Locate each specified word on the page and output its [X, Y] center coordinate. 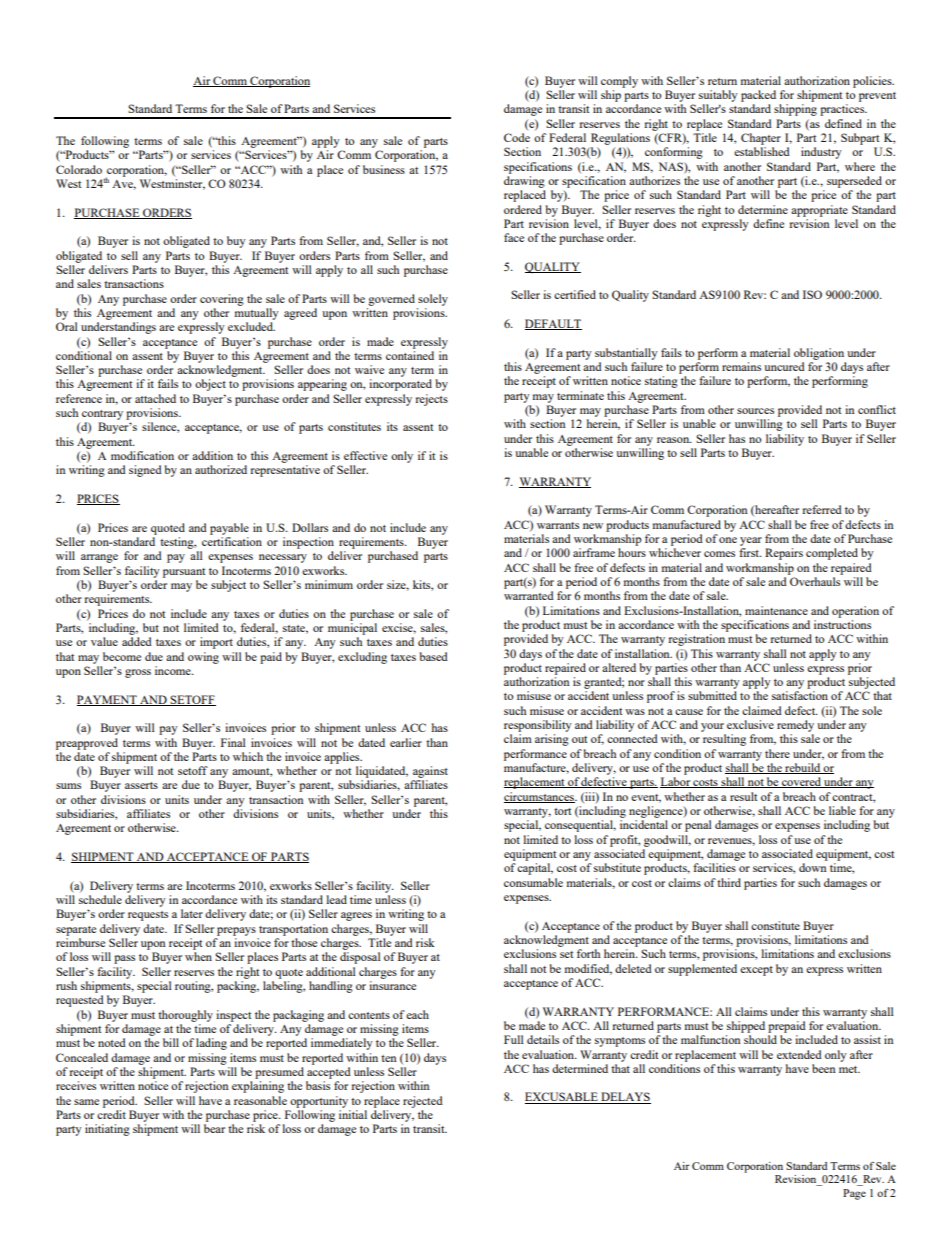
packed [758, 96]
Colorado [79, 169]
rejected [423, 1102]
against [430, 772]
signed [145, 471]
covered [801, 782]
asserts [141, 785]
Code [517, 137]
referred [822, 509]
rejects [431, 400]
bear [214, 1128]
